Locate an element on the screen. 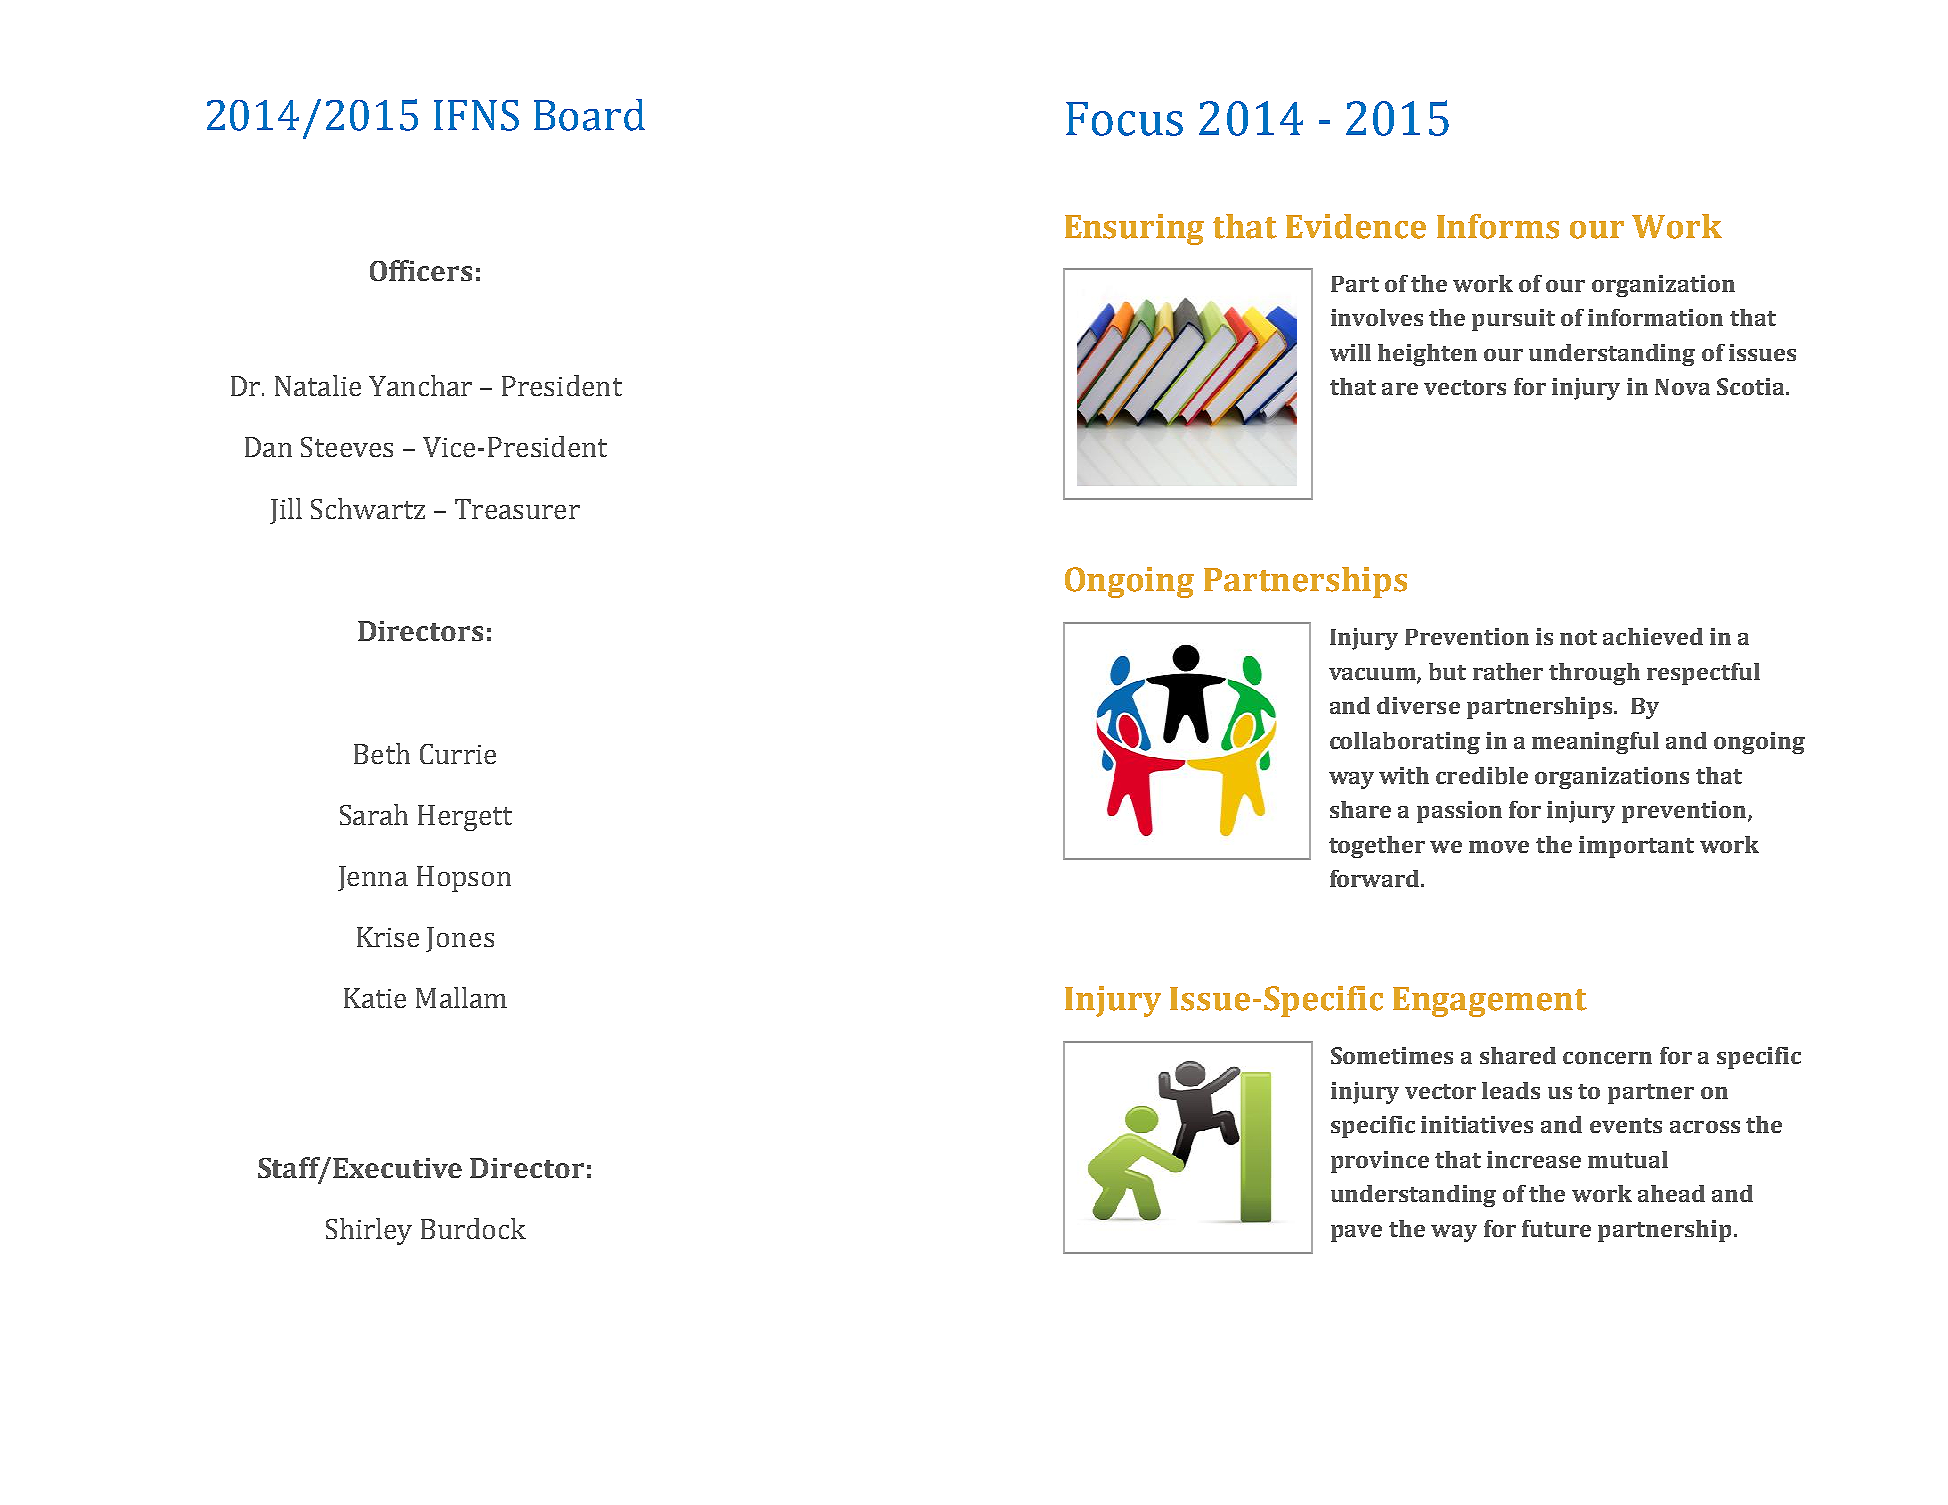 The height and width of the screenshot is (1505, 1948). IFNS is located at coordinates (476, 115).
